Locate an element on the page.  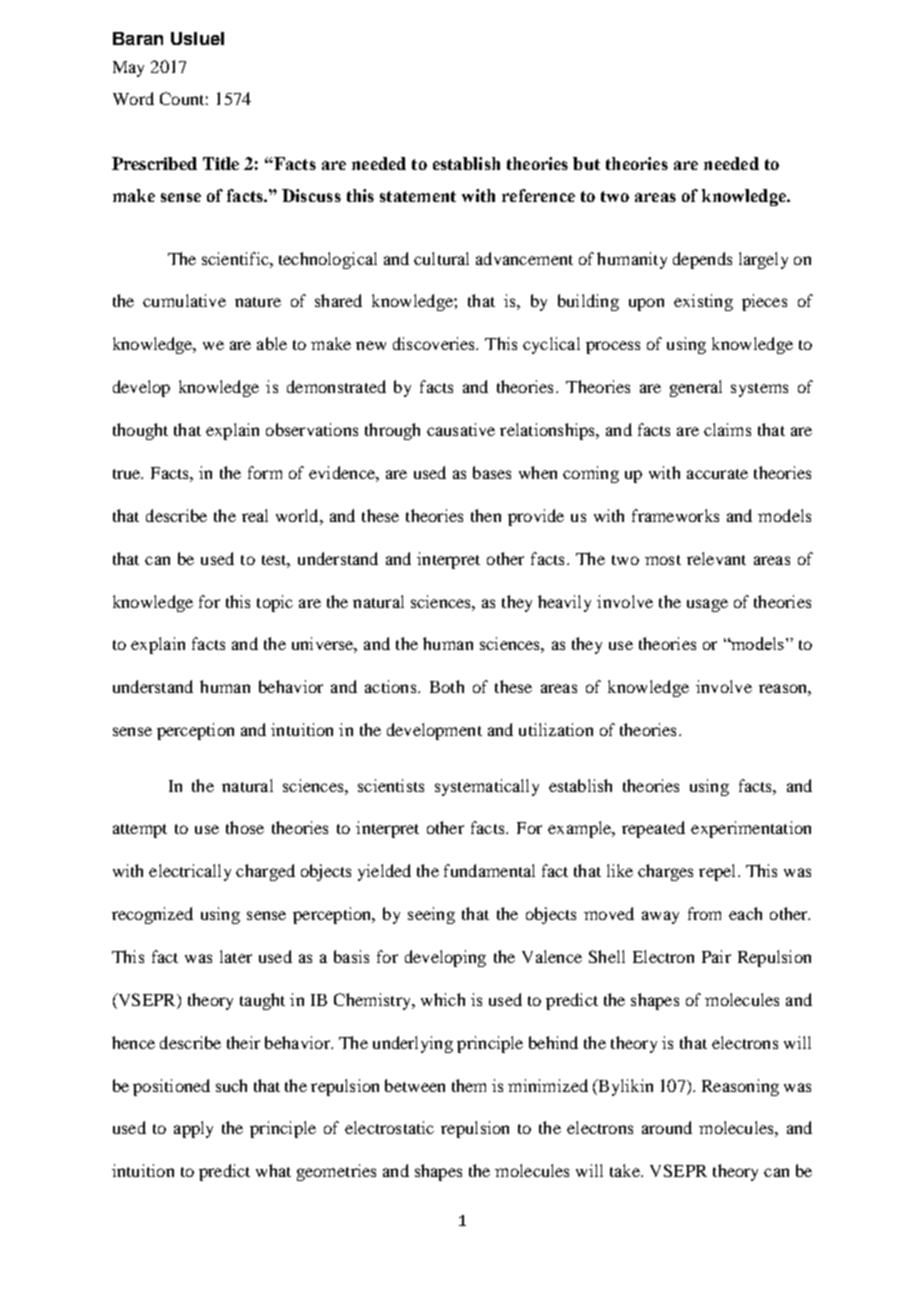
Both is located at coordinates (447, 686).
